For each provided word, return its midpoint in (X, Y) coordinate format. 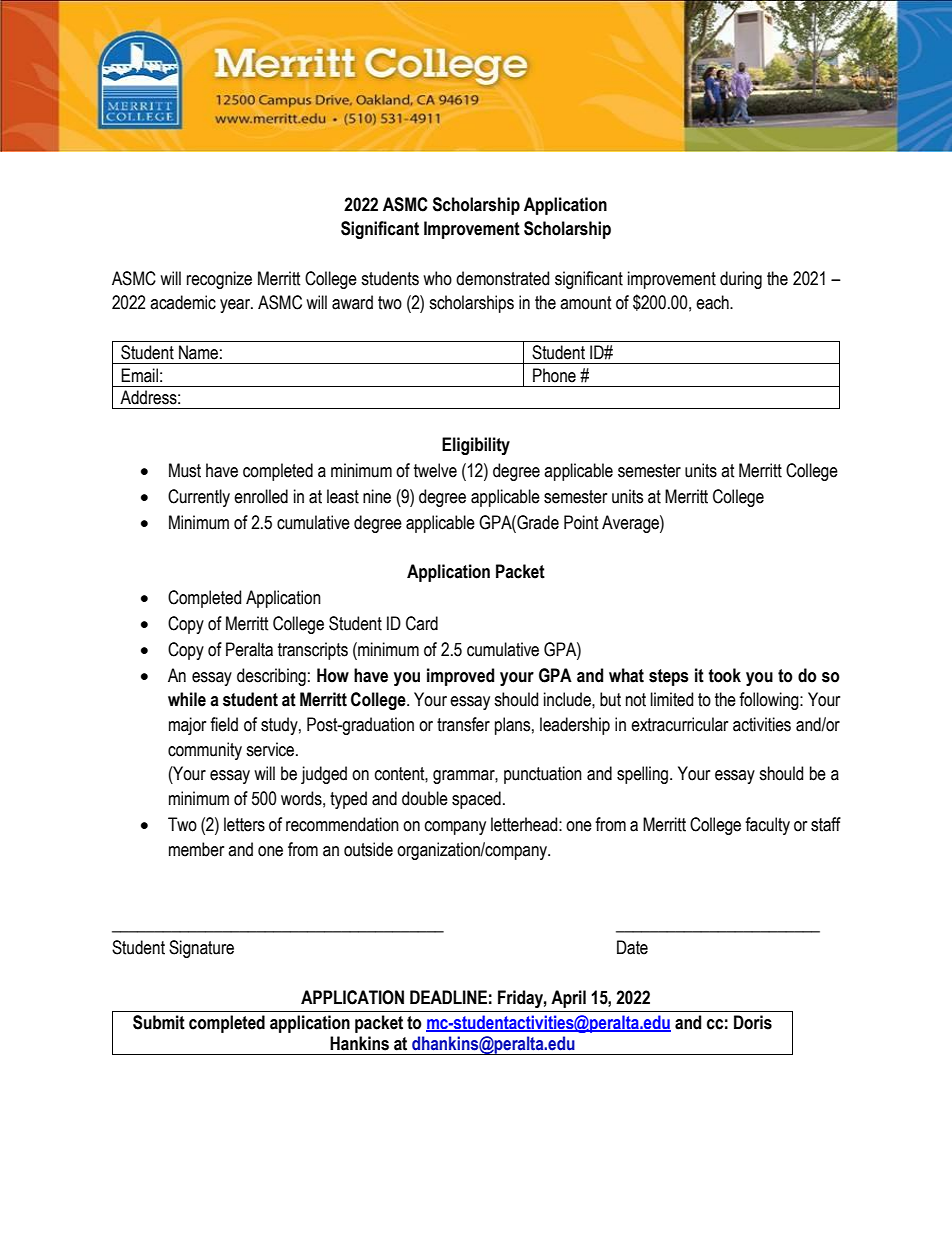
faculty (767, 826)
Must (185, 470)
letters (244, 824)
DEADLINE (448, 997)
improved (460, 677)
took (724, 675)
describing (271, 677)
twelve (435, 470)
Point (581, 522)
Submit (159, 1022)
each (713, 302)
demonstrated (502, 278)
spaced (476, 800)
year (236, 306)
